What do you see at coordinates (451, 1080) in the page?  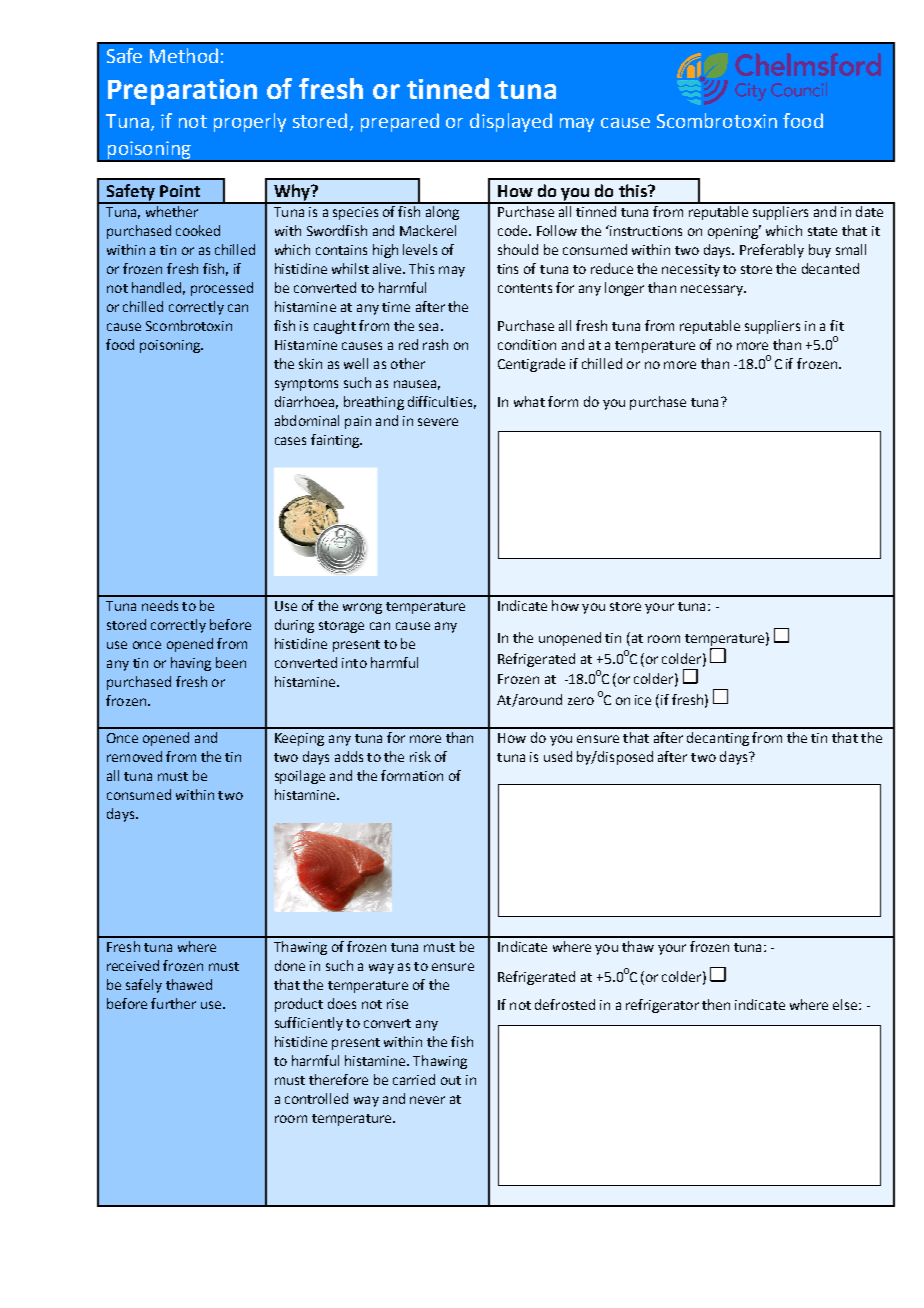 I see `out` at bounding box center [451, 1080].
